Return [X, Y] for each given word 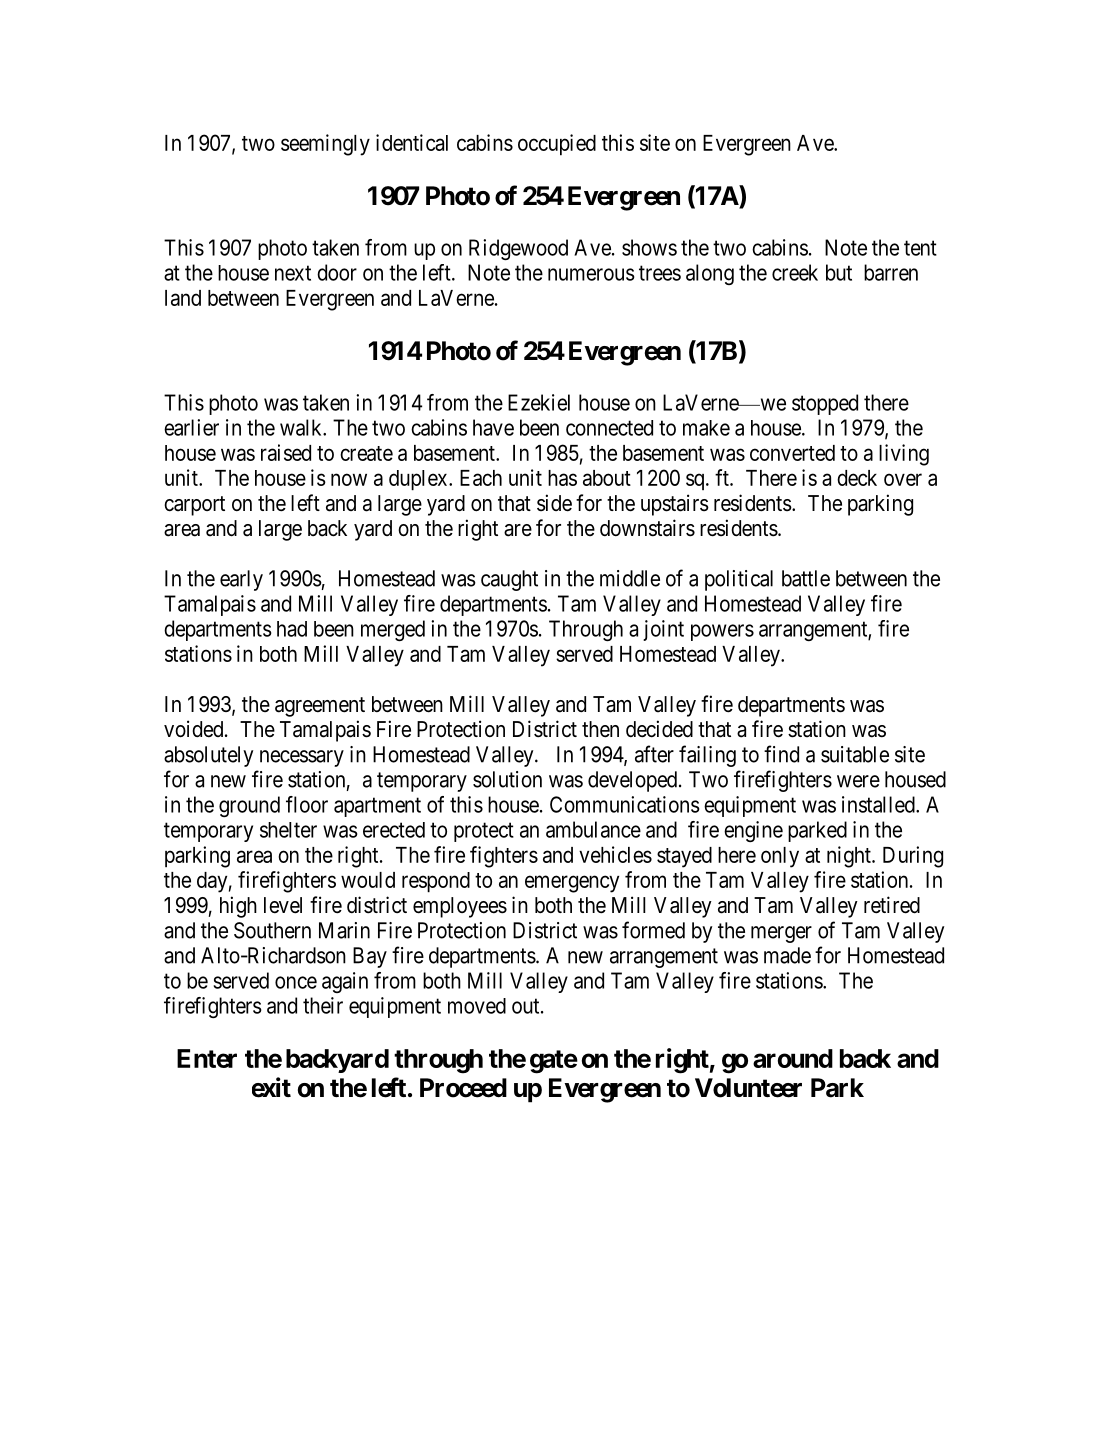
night [850, 857]
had [292, 629]
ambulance [593, 829]
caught [509, 580]
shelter [288, 830]
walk [302, 427]
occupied [557, 145]
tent [920, 248]
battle [806, 578]
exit [271, 1087]
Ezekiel [539, 402]
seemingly [325, 145]
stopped [825, 404]
